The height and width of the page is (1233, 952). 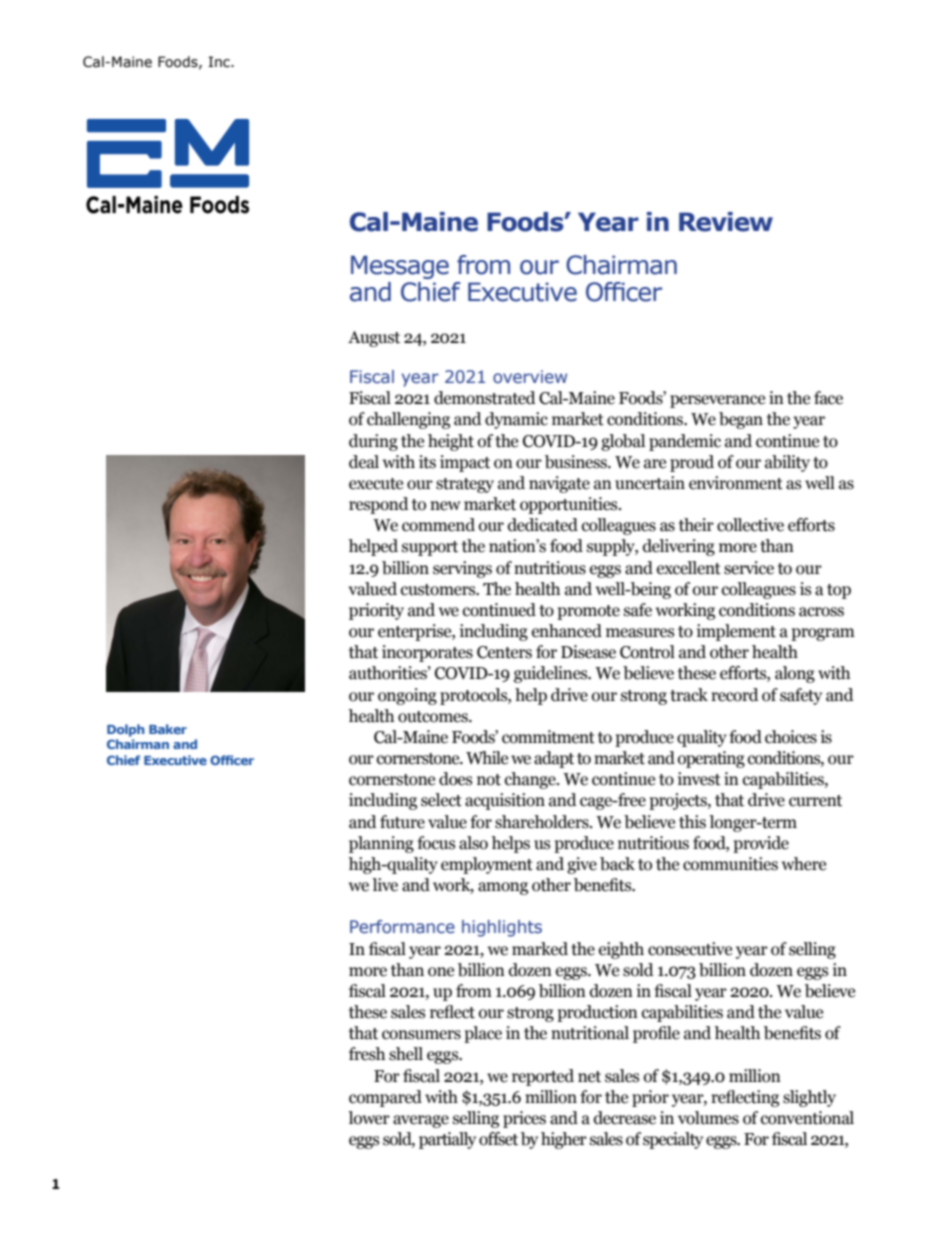 What do you see at coordinates (487, 758) in the page?
I see `While` at bounding box center [487, 758].
